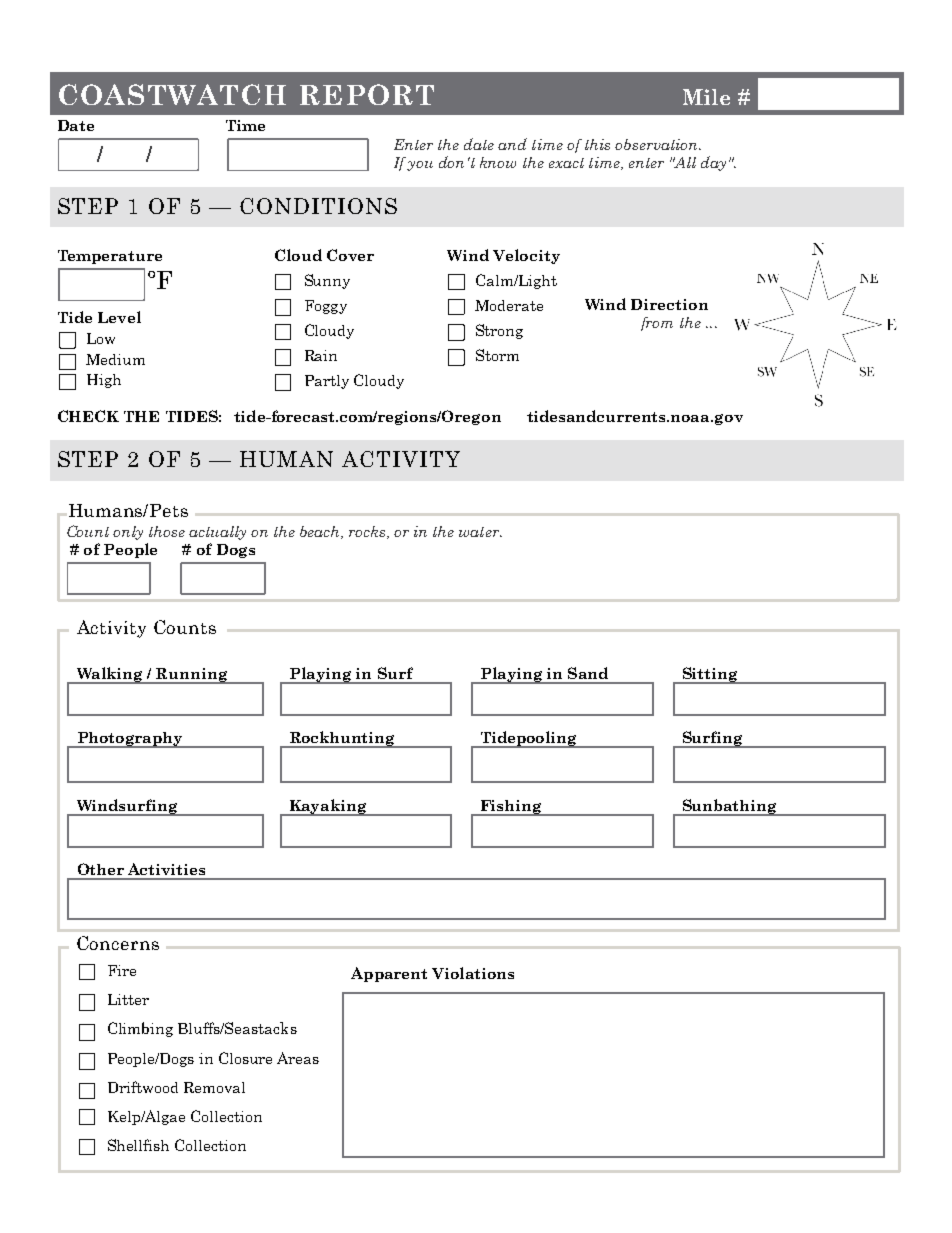 The width and height of the screenshot is (952, 1233). Describe the element at coordinates (420, 166) in the screenshot. I see `you` at that location.
